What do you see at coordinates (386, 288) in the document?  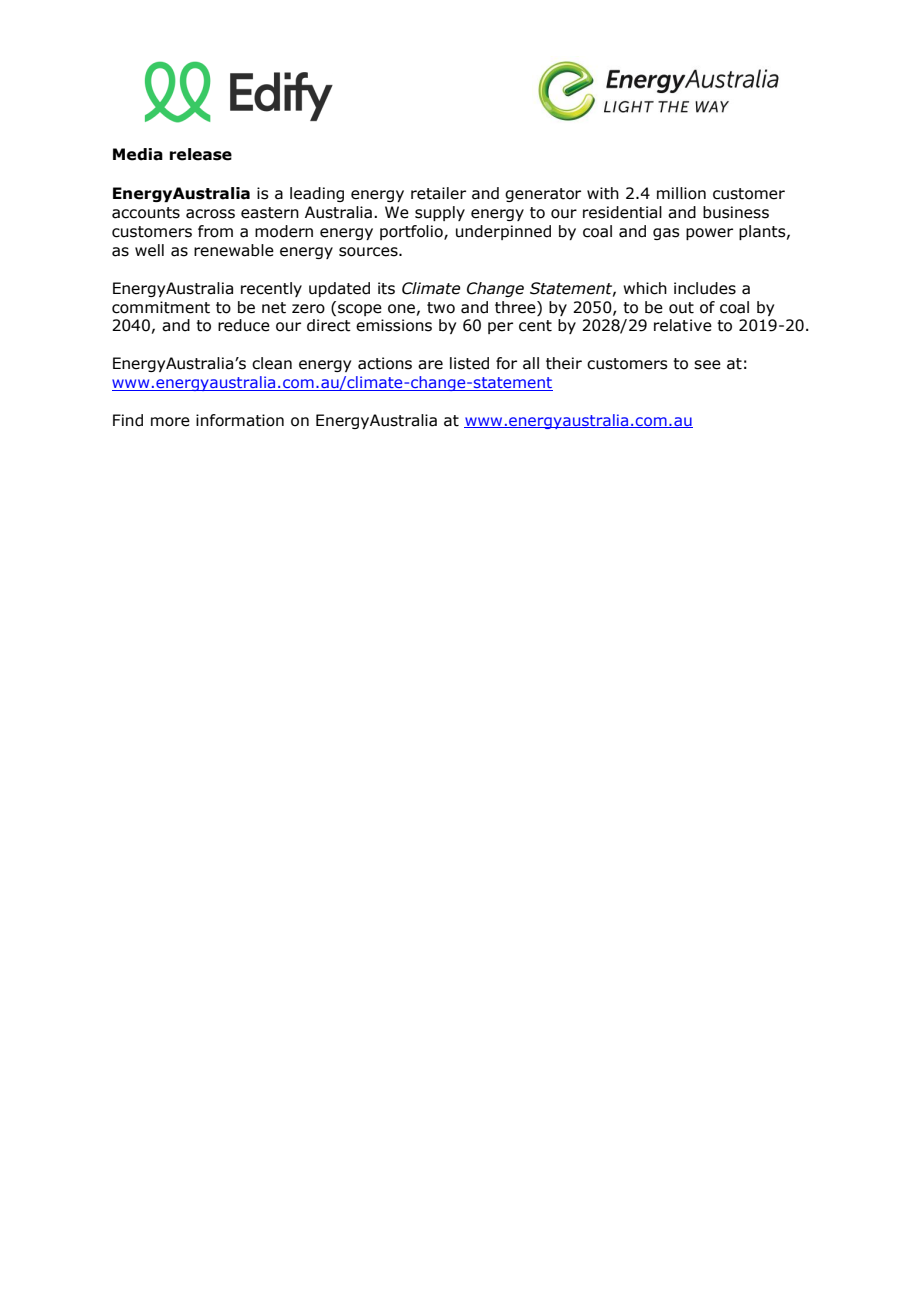 I see `its` at bounding box center [386, 288].
